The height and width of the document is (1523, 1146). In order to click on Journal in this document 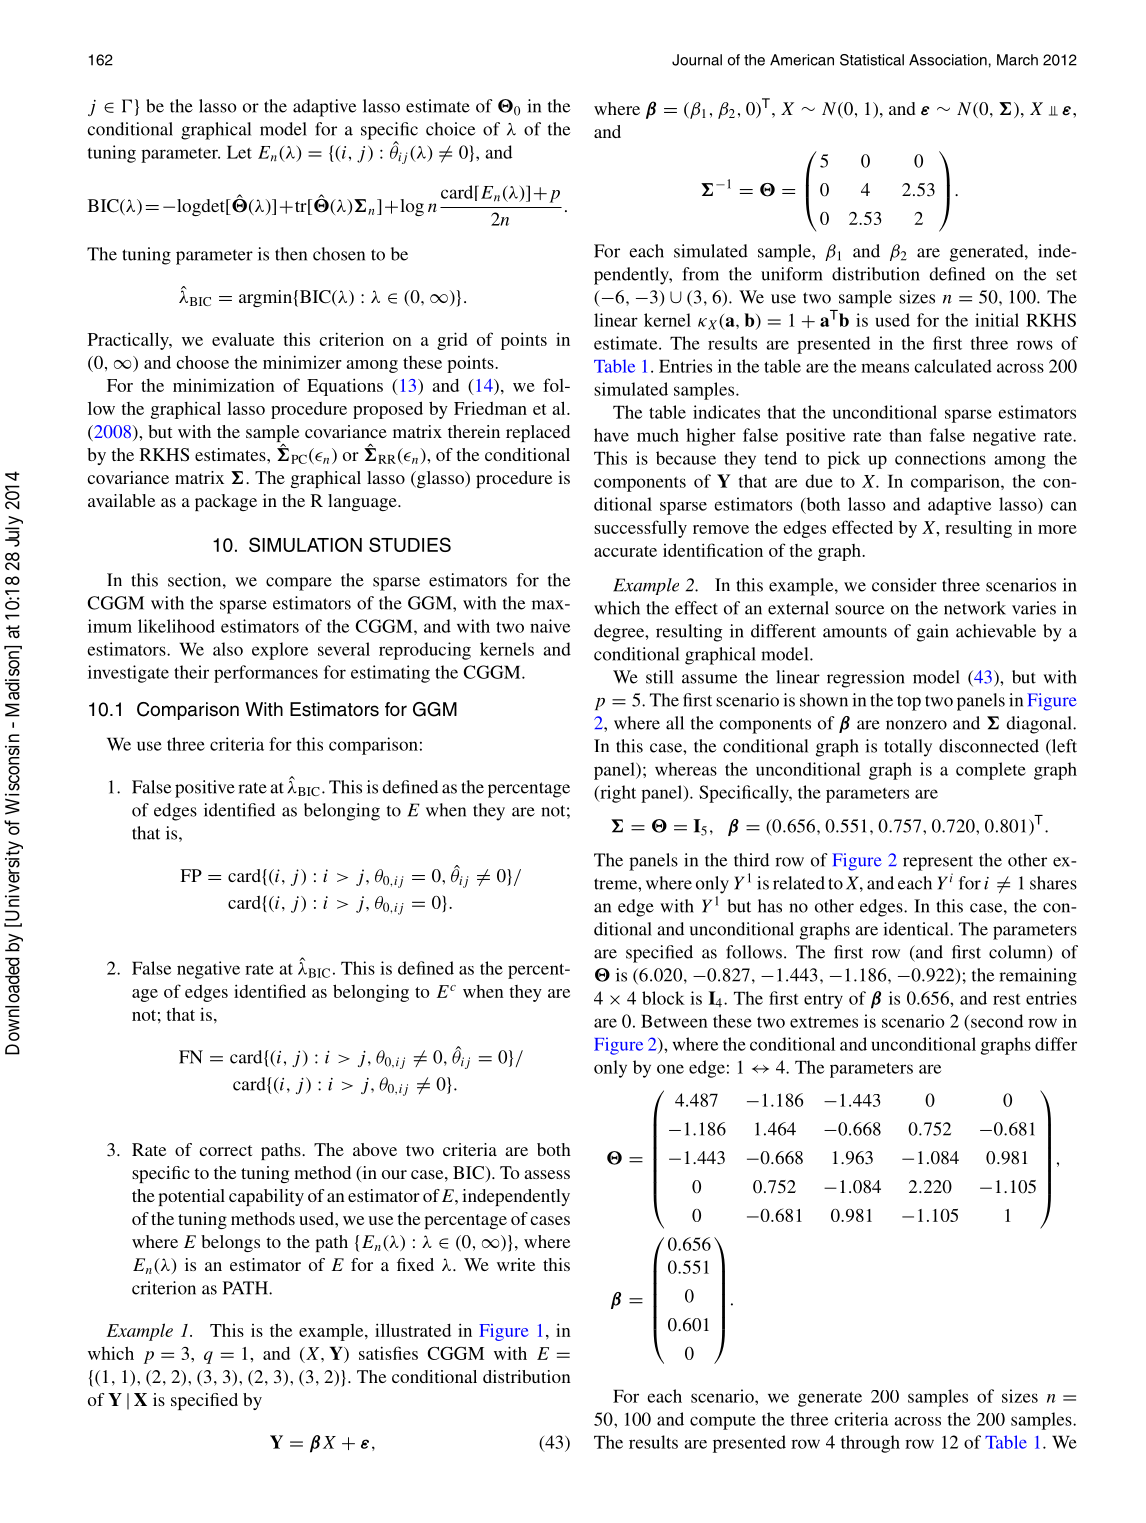, I will do `click(697, 60)`.
